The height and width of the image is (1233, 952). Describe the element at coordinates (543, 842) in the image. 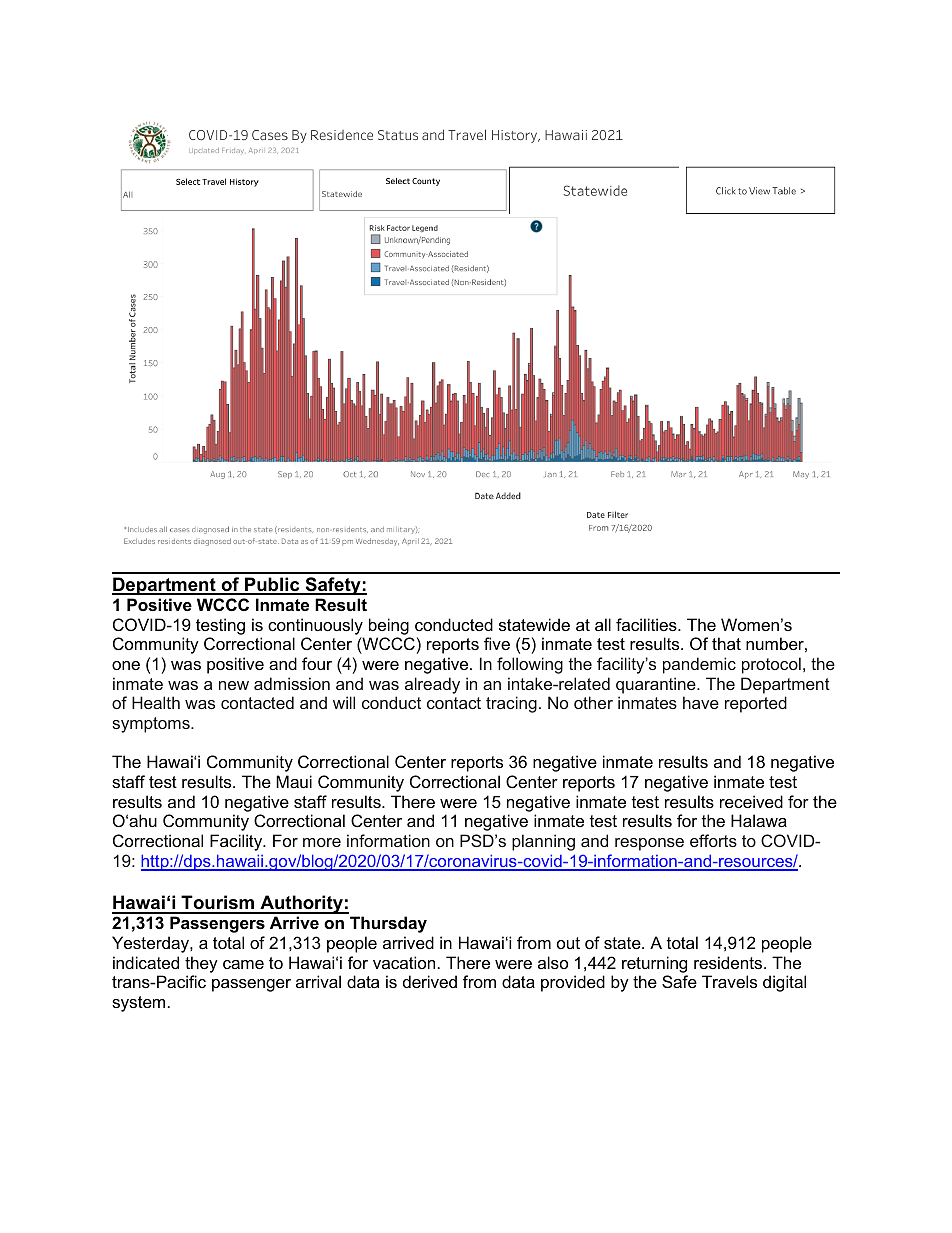

I see `planning` at that location.
